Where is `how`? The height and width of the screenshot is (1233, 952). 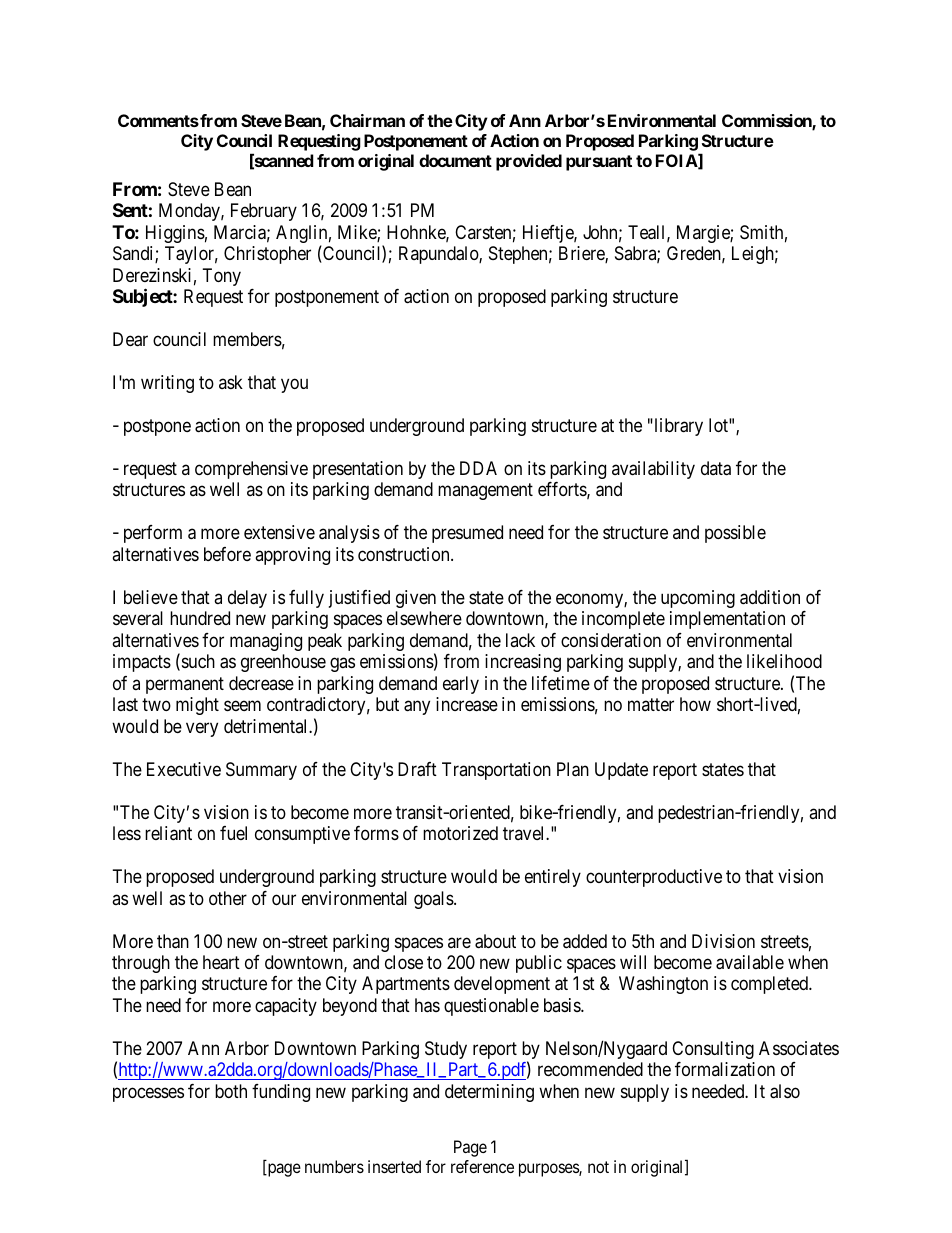 how is located at coordinates (695, 704).
